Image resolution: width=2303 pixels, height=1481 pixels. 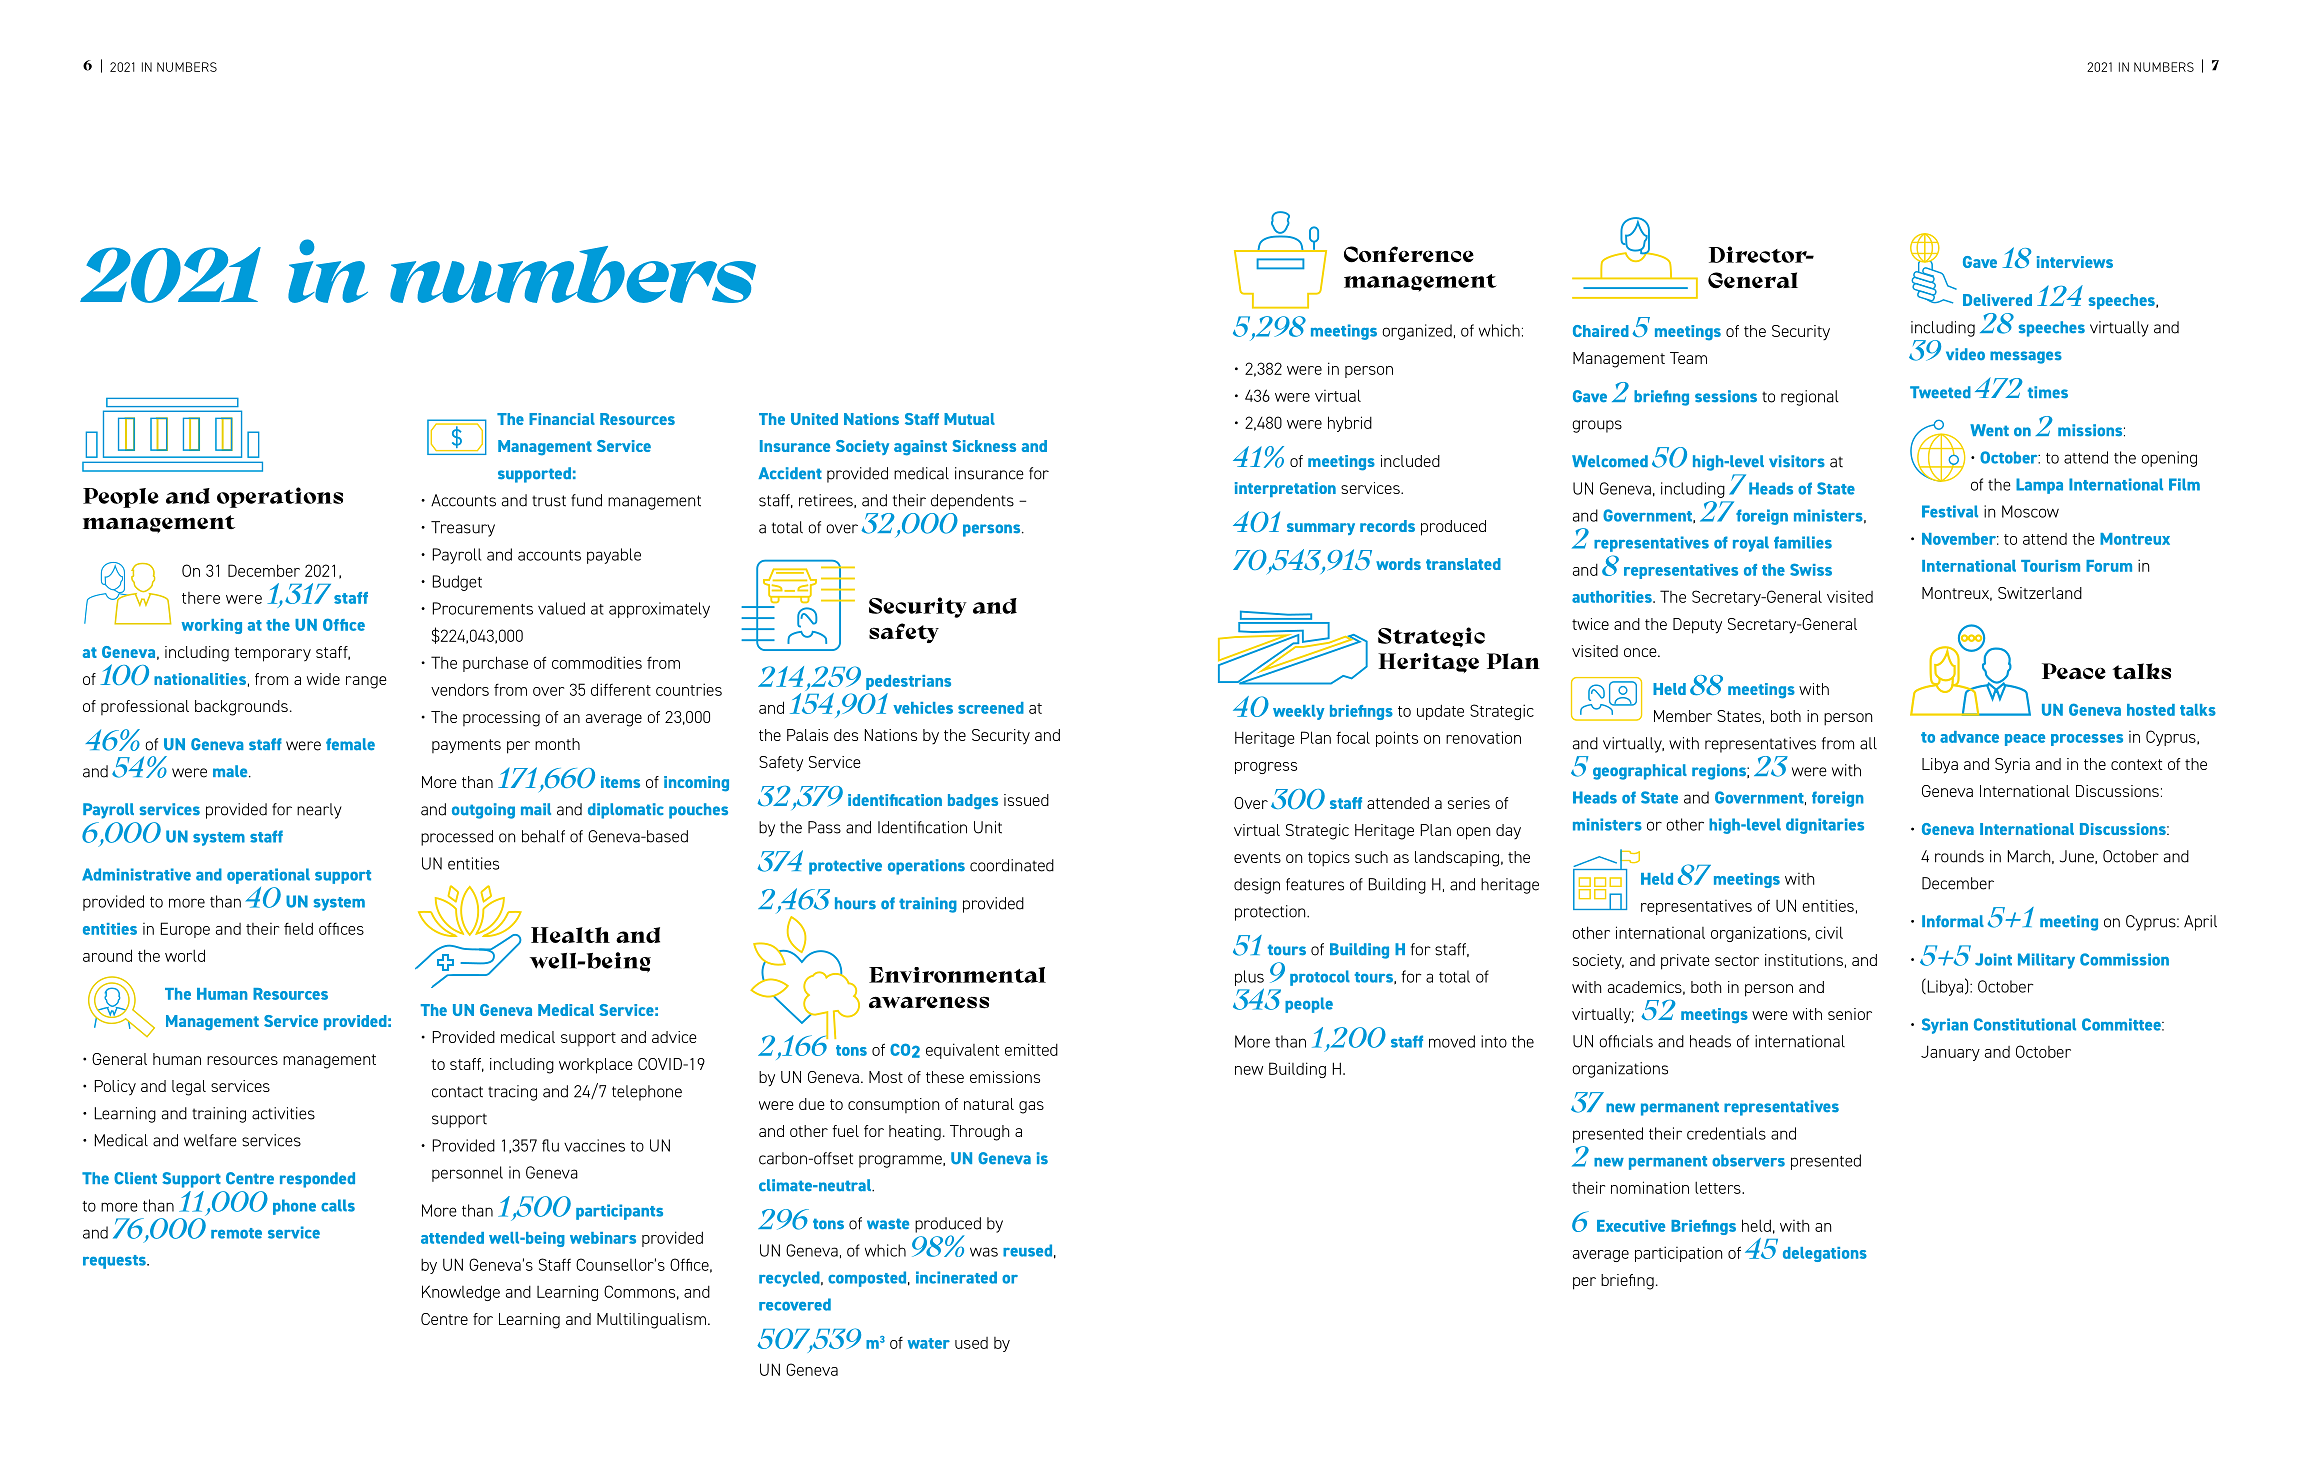 I want to click on nearly, so click(x=319, y=811).
